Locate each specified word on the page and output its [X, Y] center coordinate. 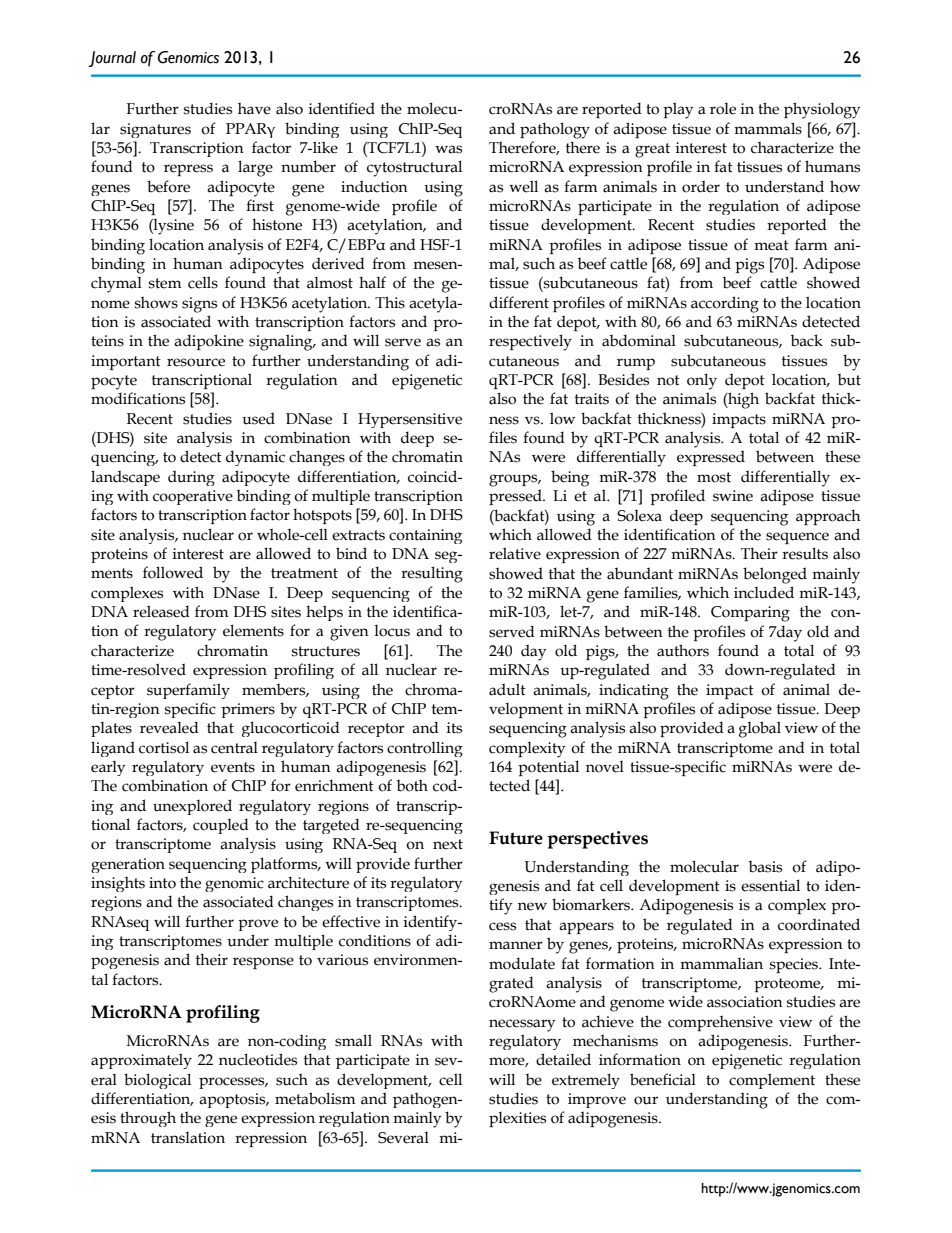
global [760, 729]
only [702, 381]
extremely [586, 1081]
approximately [141, 1061]
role [723, 109]
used [258, 418]
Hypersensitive [410, 420]
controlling [425, 749]
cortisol [164, 747]
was [448, 149]
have [254, 108]
